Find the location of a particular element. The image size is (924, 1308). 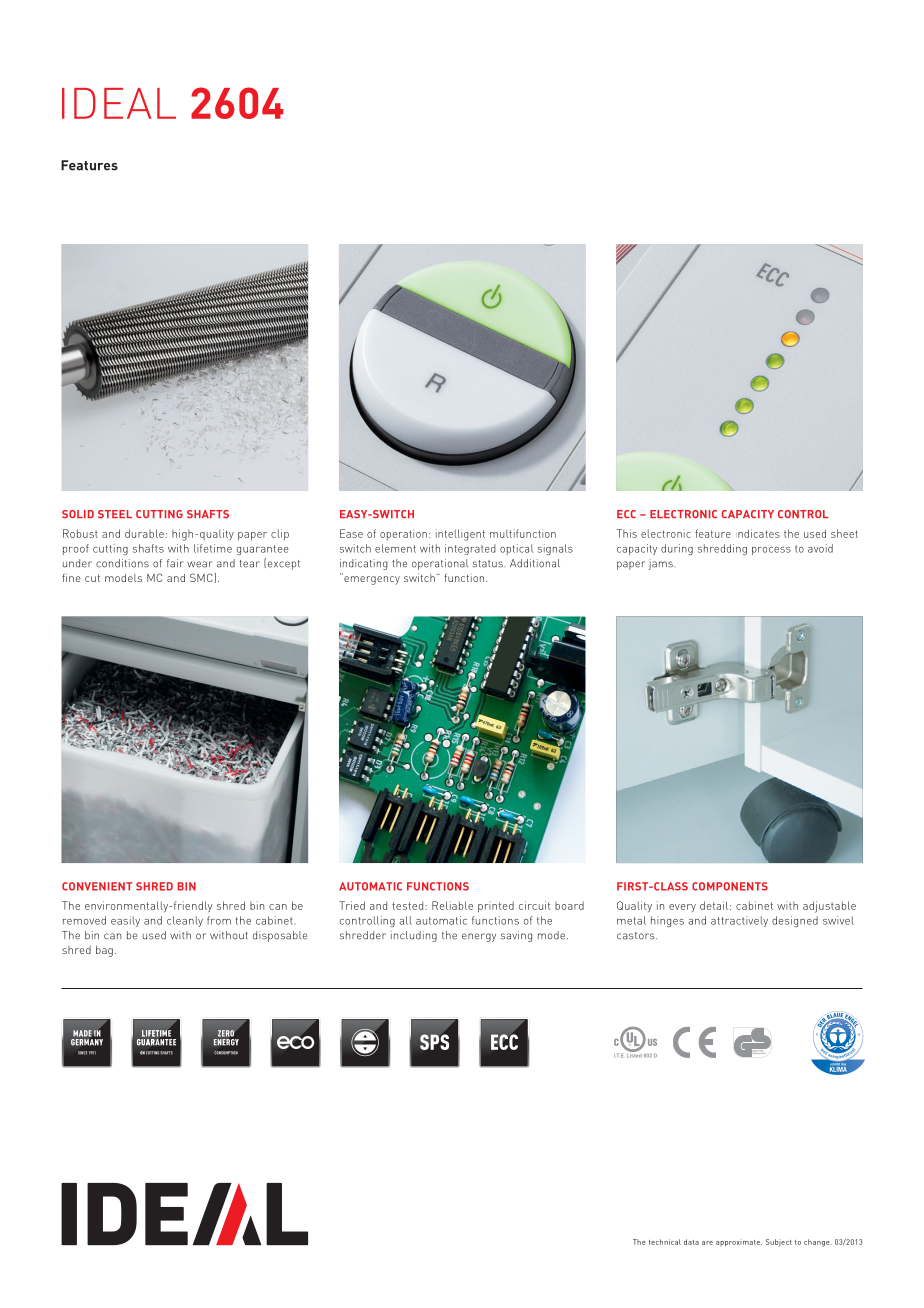

IDEAL is located at coordinates (119, 103).
